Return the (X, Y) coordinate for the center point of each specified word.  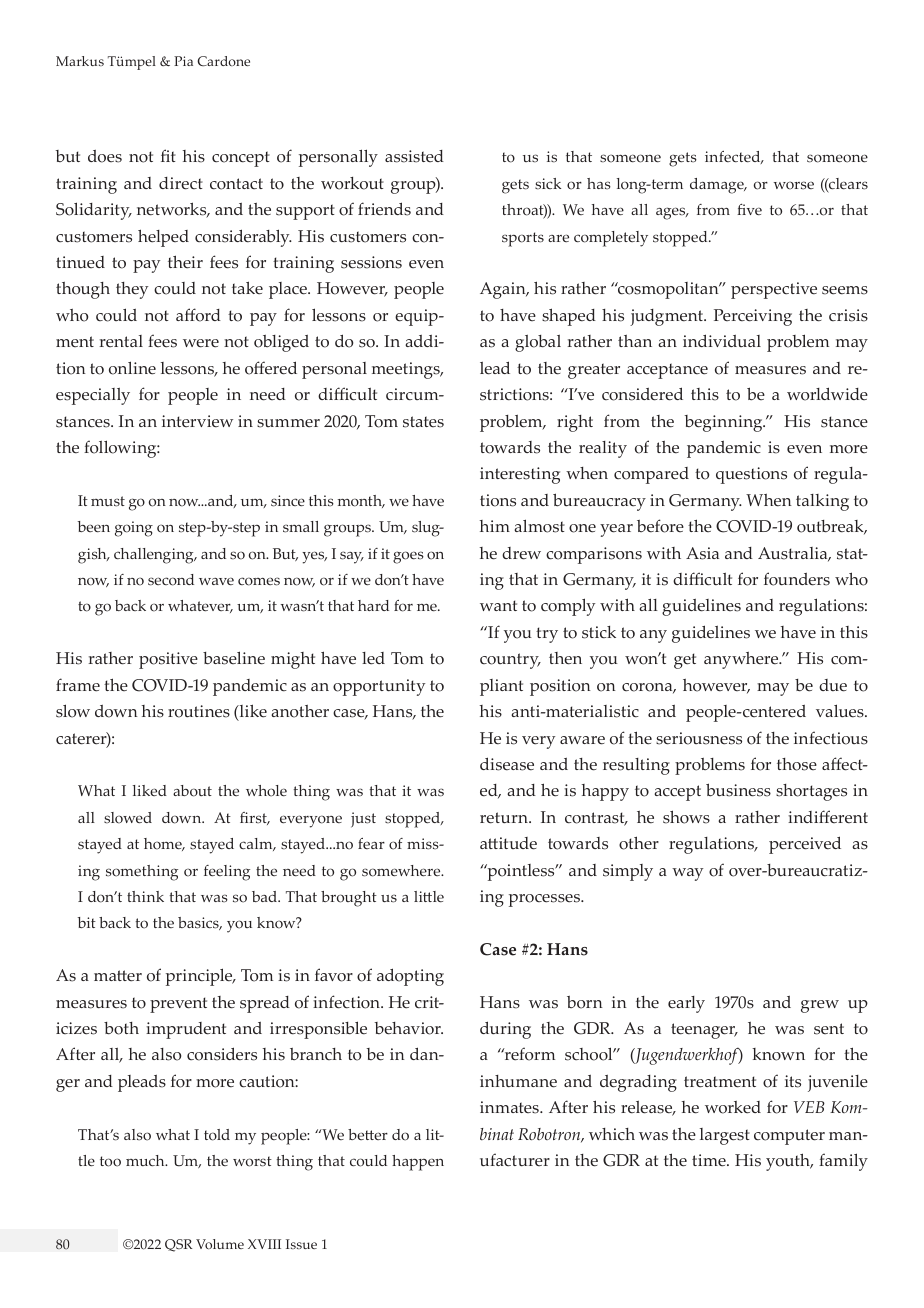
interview (197, 421)
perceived (805, 845)
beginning (724, 423)
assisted (414, 156)
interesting (520, 475)
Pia (183, 61)
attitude (508, 843)
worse (794, 185)
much (146, 1160)
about (192, 791)
